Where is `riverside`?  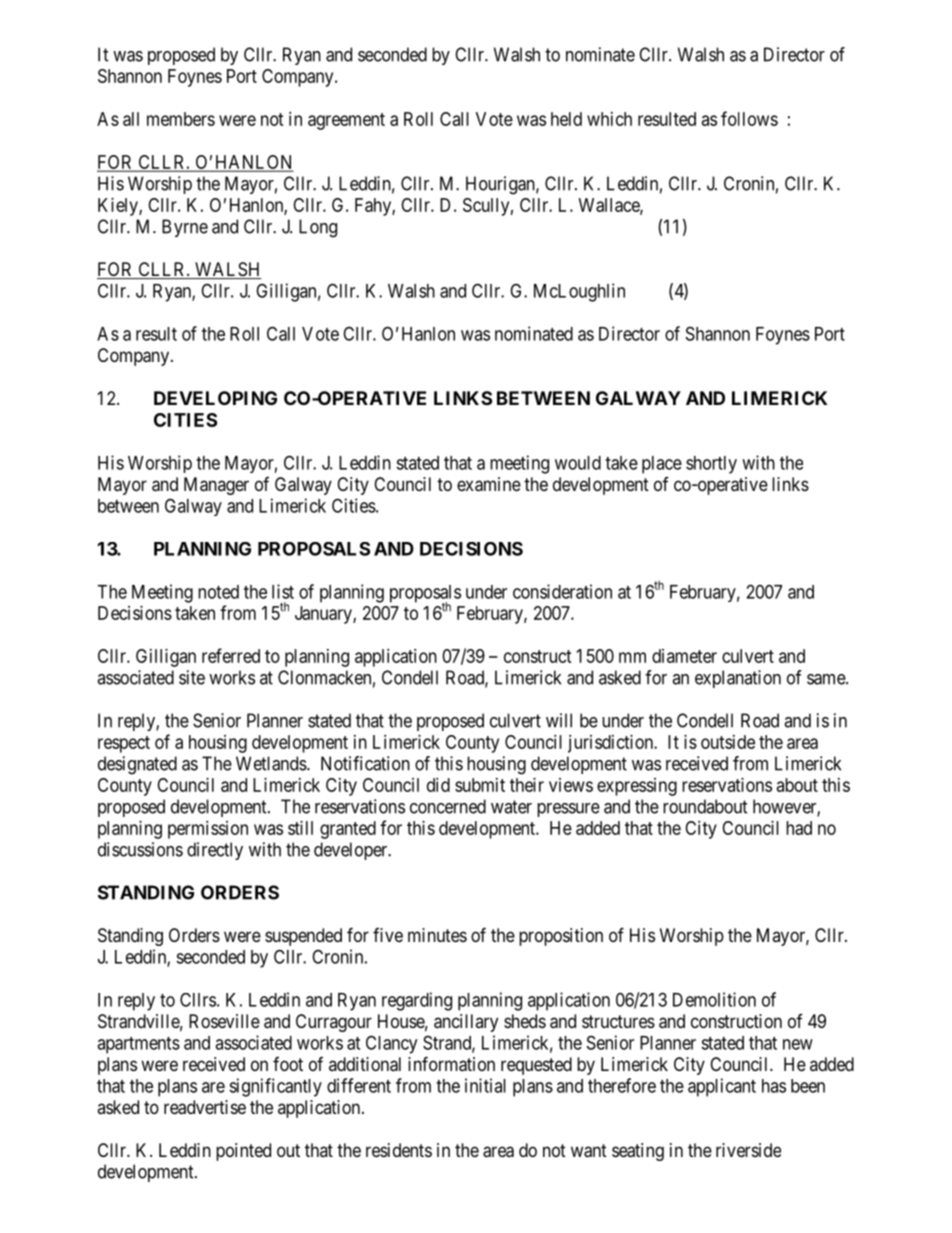 riverside is located at coordinates (748, 1150).
